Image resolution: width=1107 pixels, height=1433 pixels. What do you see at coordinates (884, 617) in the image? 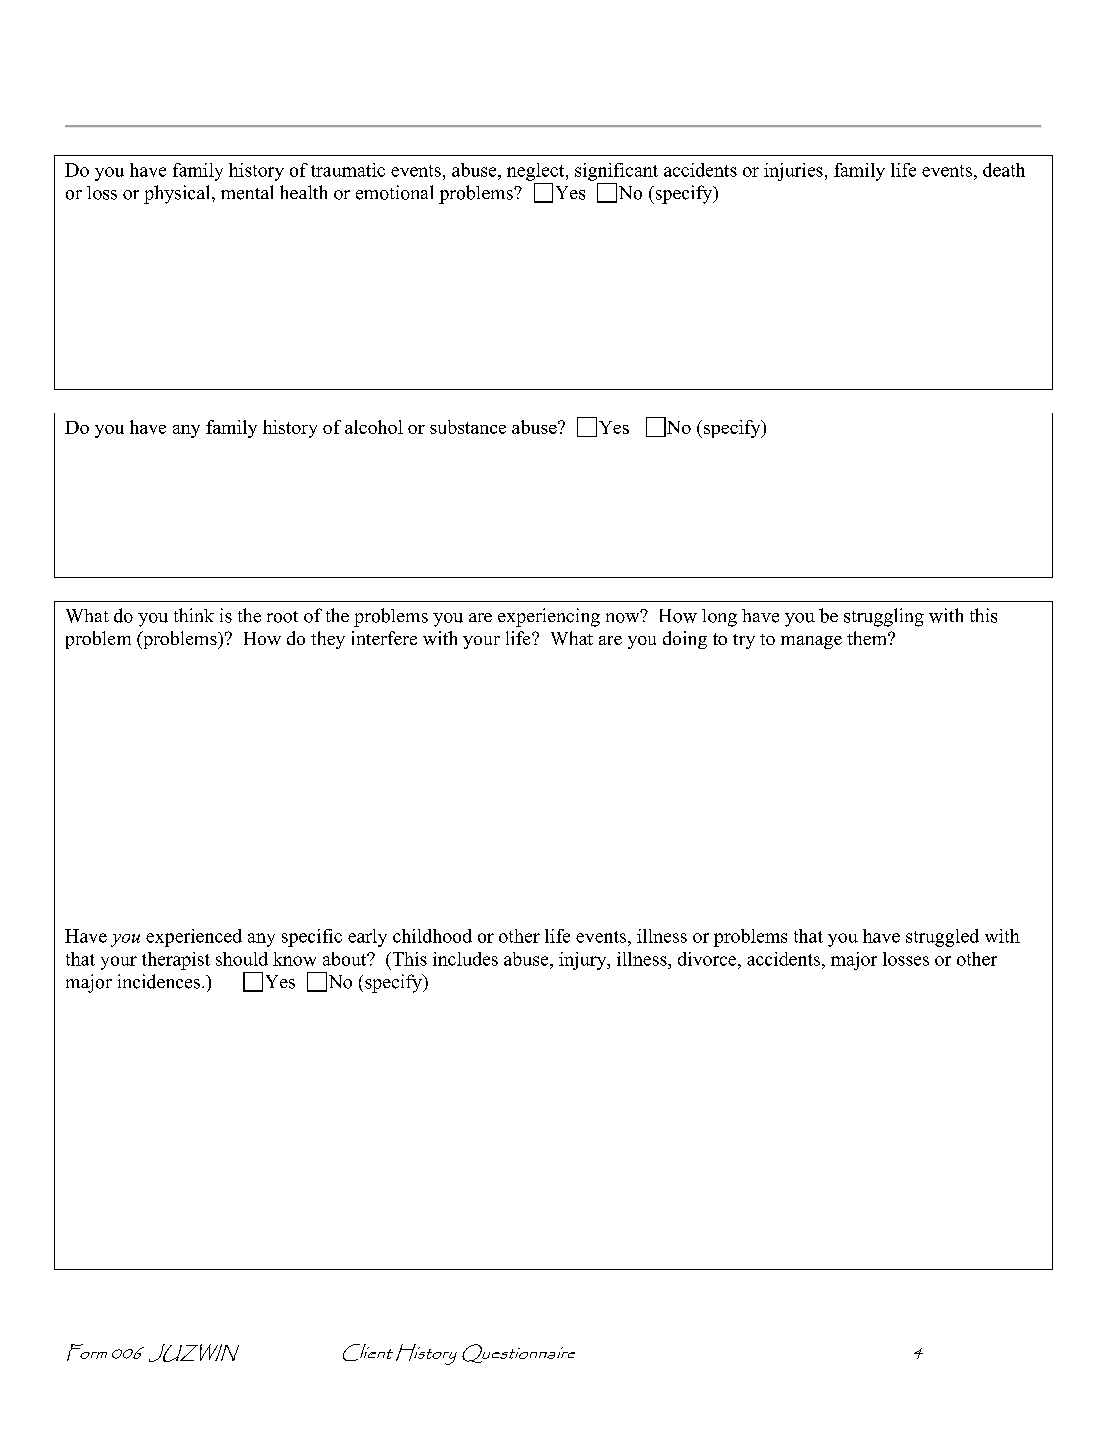
I see `struggling` at bounding box center [884, 617].
